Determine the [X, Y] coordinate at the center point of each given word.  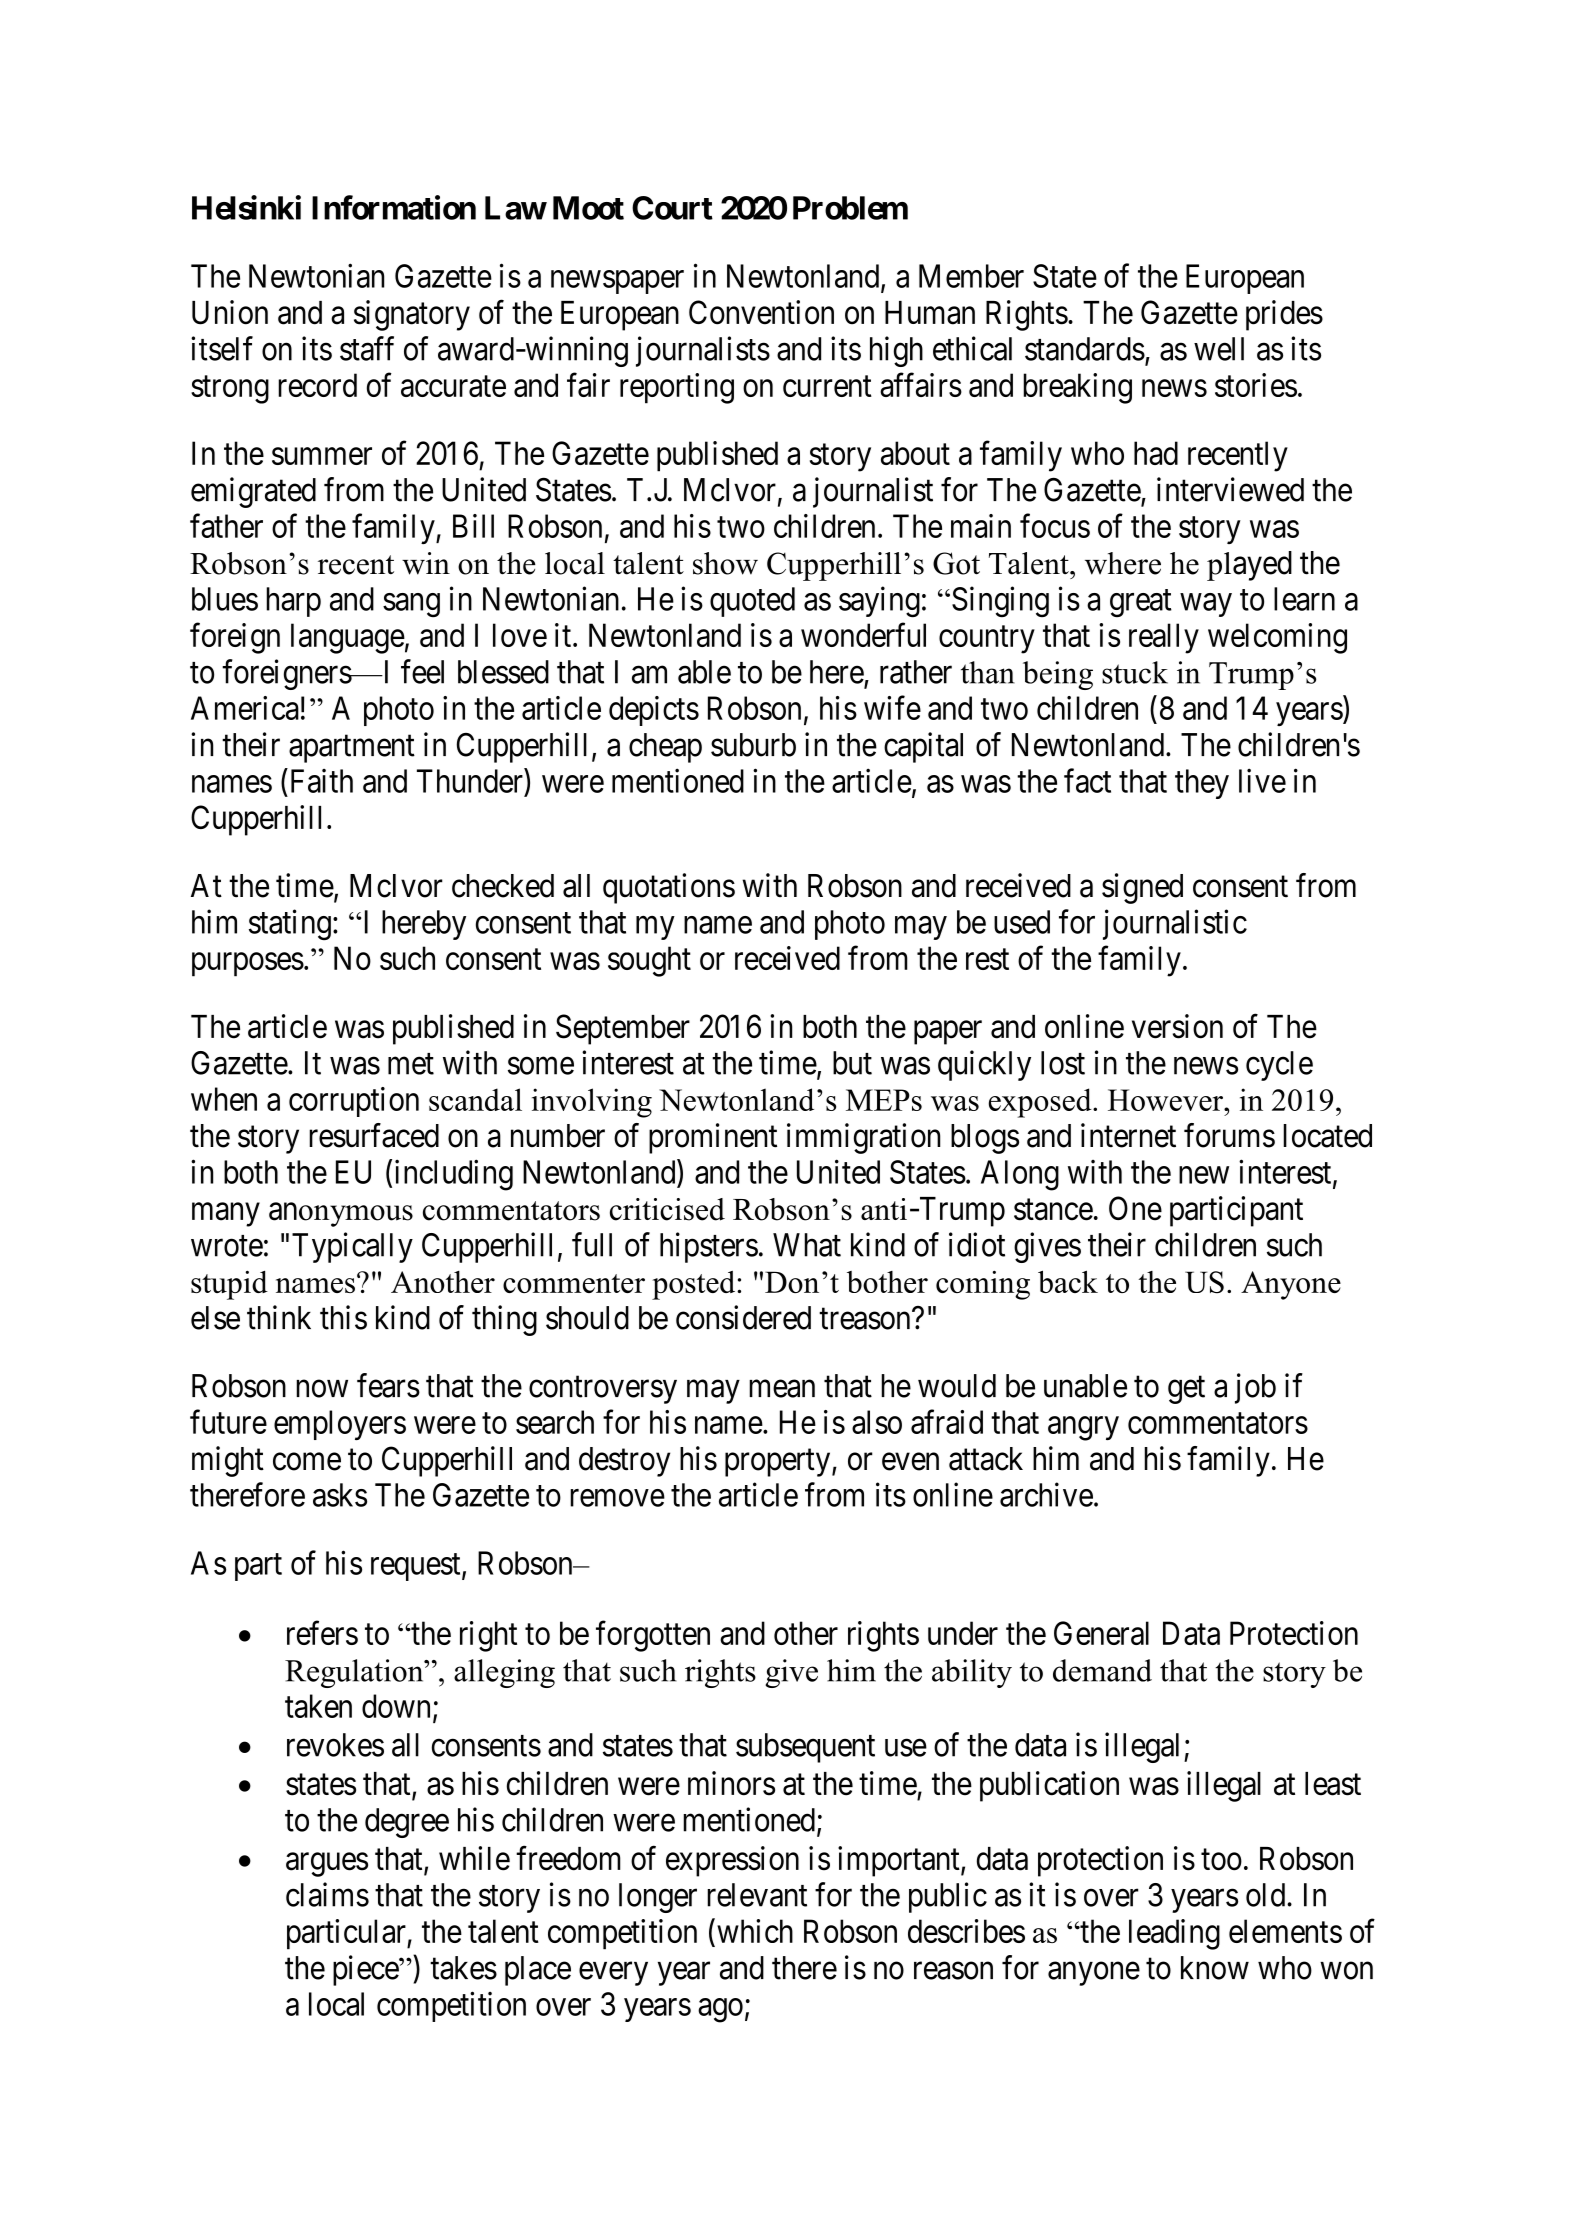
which [755, 1931]
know [1215, 1968]
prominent [713, 1138]
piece [366, 1970]
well [1219, 349]
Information [394, 207]
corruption [354, 1102]
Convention [761, 312]
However [1166, 1100]
